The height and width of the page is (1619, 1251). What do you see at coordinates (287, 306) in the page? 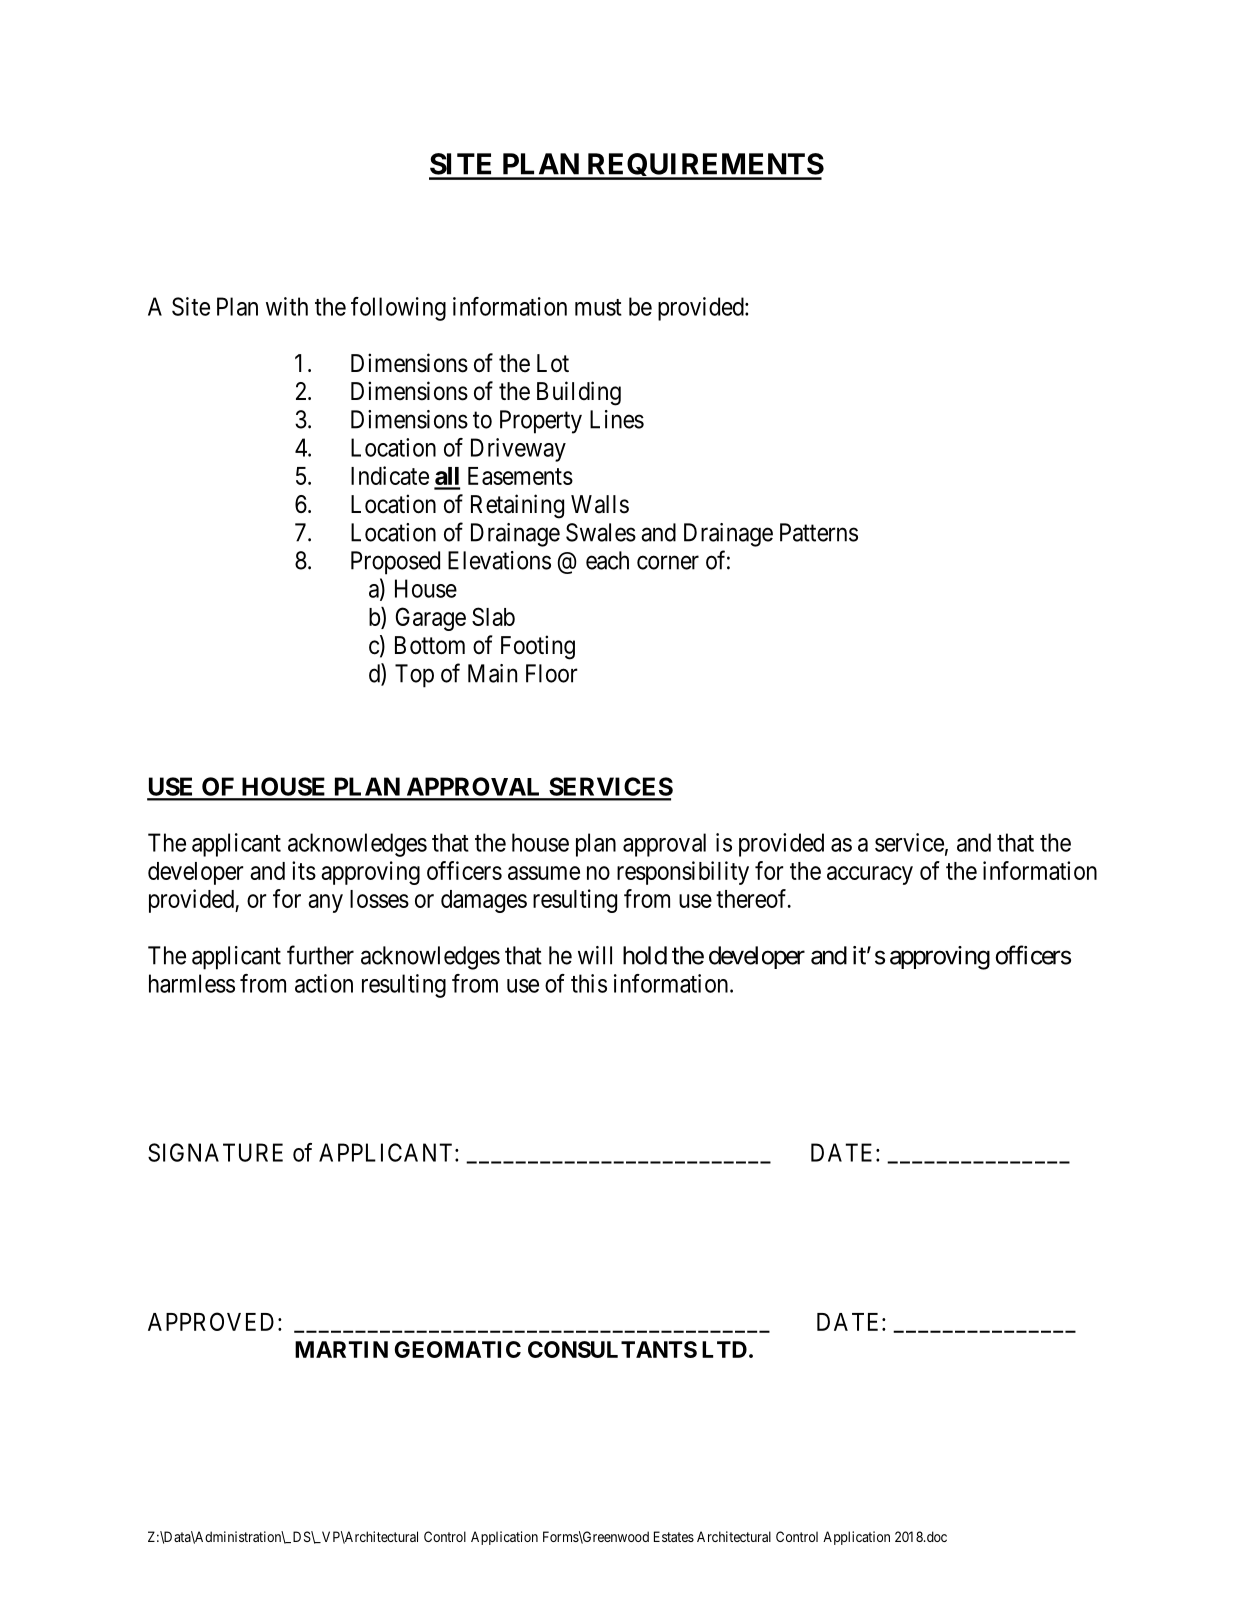
I see `with` at bounding box center [287, 306].
